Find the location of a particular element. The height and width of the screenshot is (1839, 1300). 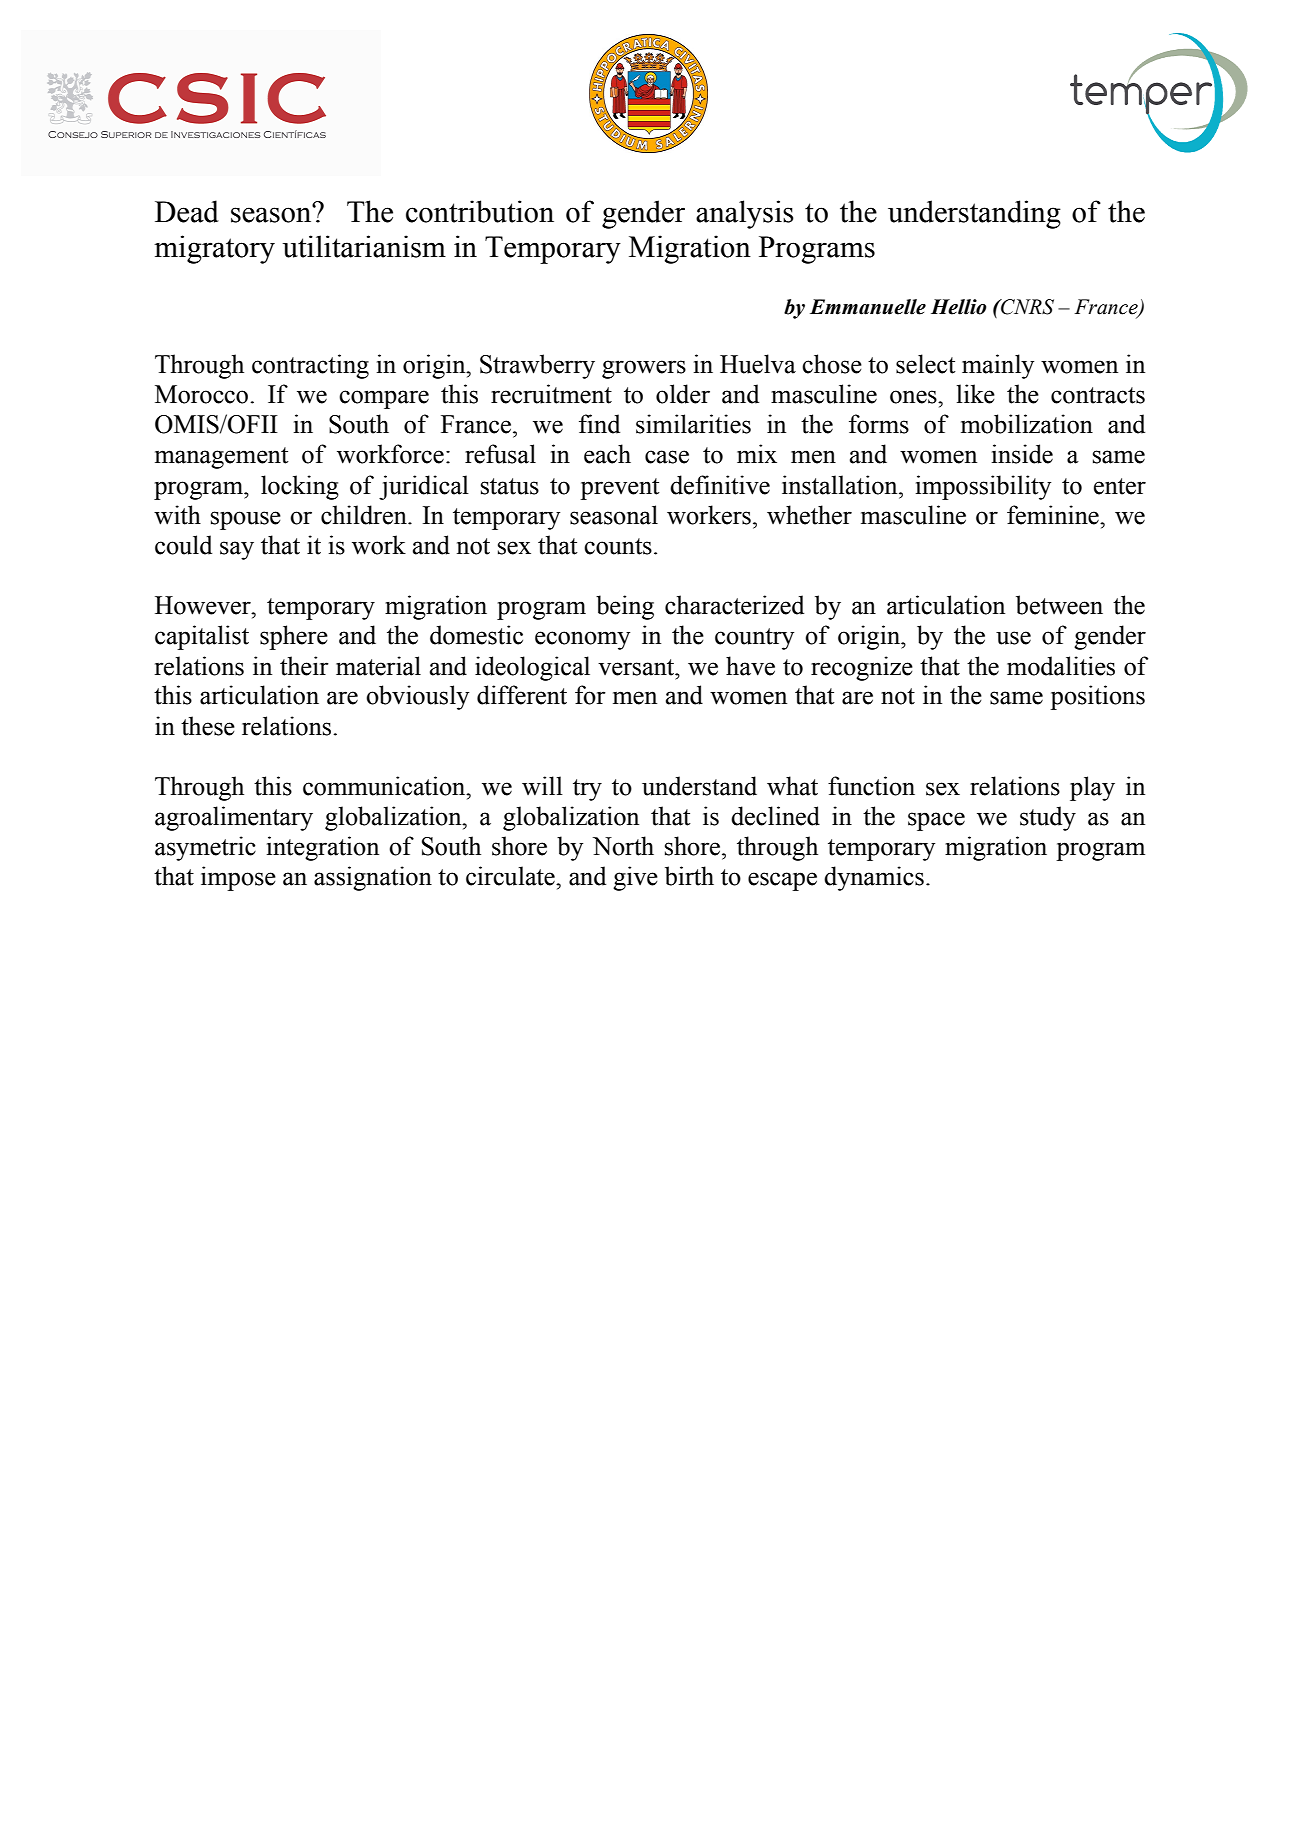

analysis is located at coordinates (745, 214).
